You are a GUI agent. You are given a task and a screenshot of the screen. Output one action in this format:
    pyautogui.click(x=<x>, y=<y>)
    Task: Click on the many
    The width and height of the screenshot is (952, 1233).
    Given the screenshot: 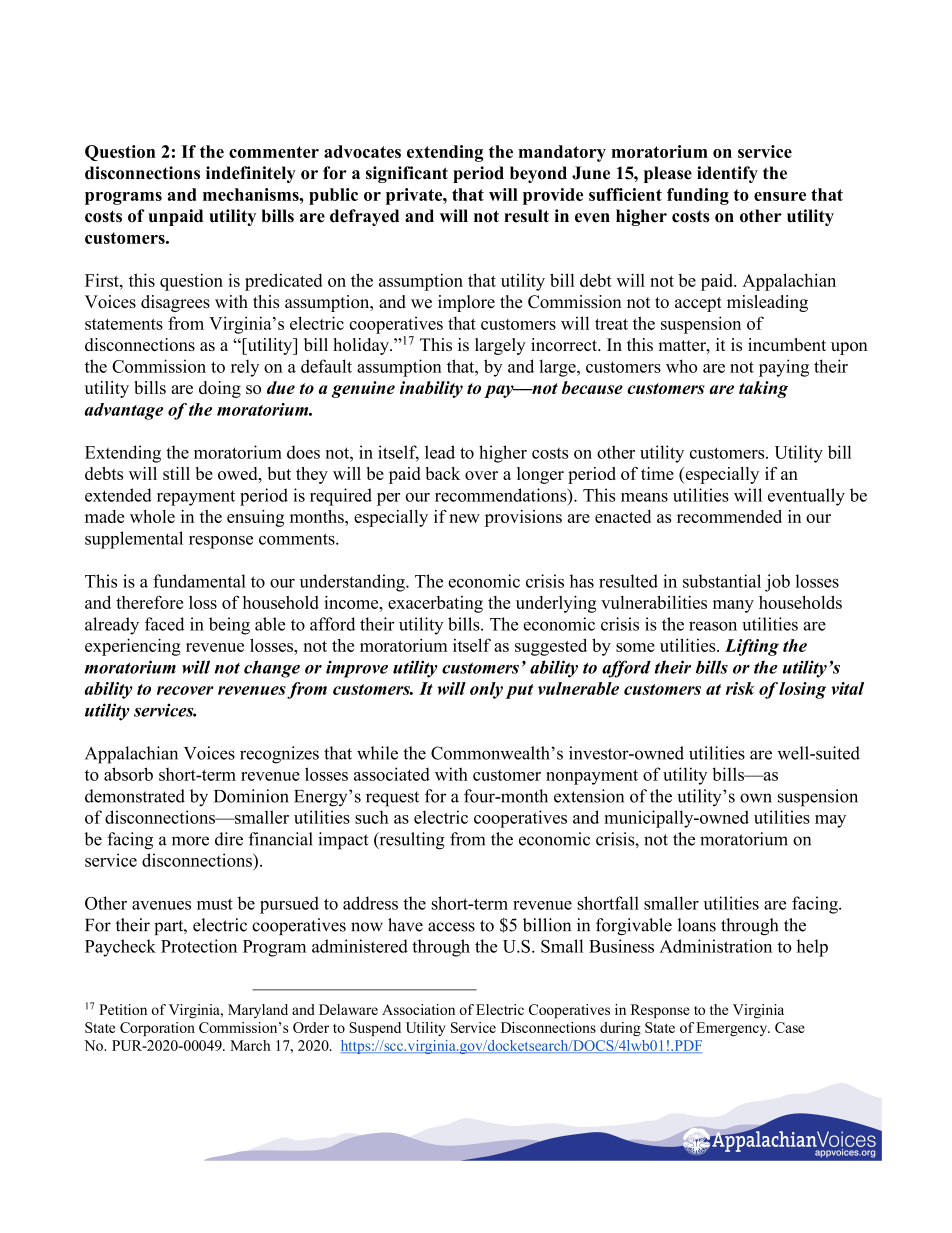 What is the action you would take?
    pyautogui.click(x=733, y=606)
